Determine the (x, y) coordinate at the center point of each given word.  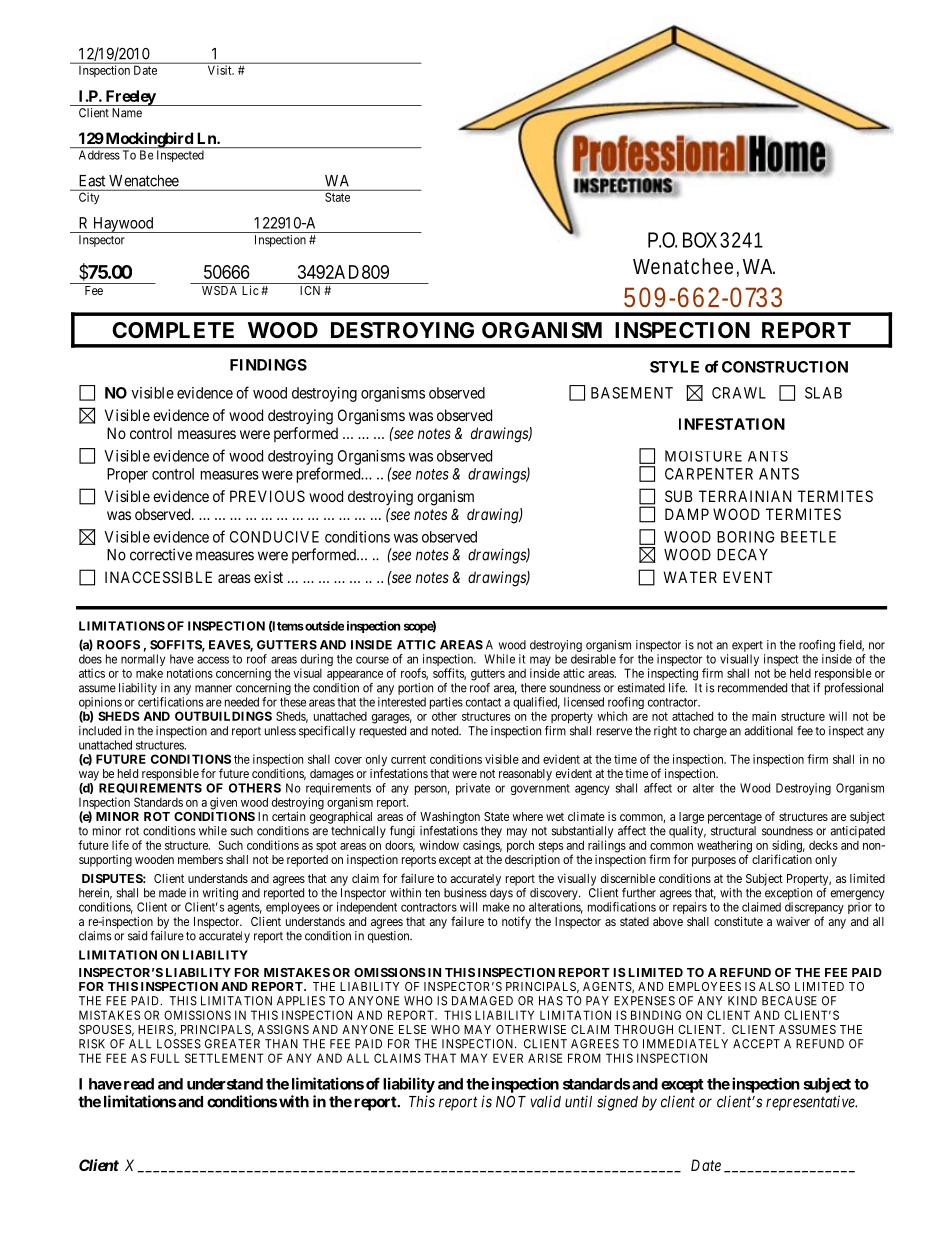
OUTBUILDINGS (223, 716)
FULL (165, 1058)
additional (768, 731)
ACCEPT (756, 1044)
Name (127, 113)
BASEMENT (632, 393)
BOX (700, 240)
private (473, 789)
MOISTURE (703, 456)
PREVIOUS (267, 496)
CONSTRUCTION (785, 367)
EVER (508, 1058)
